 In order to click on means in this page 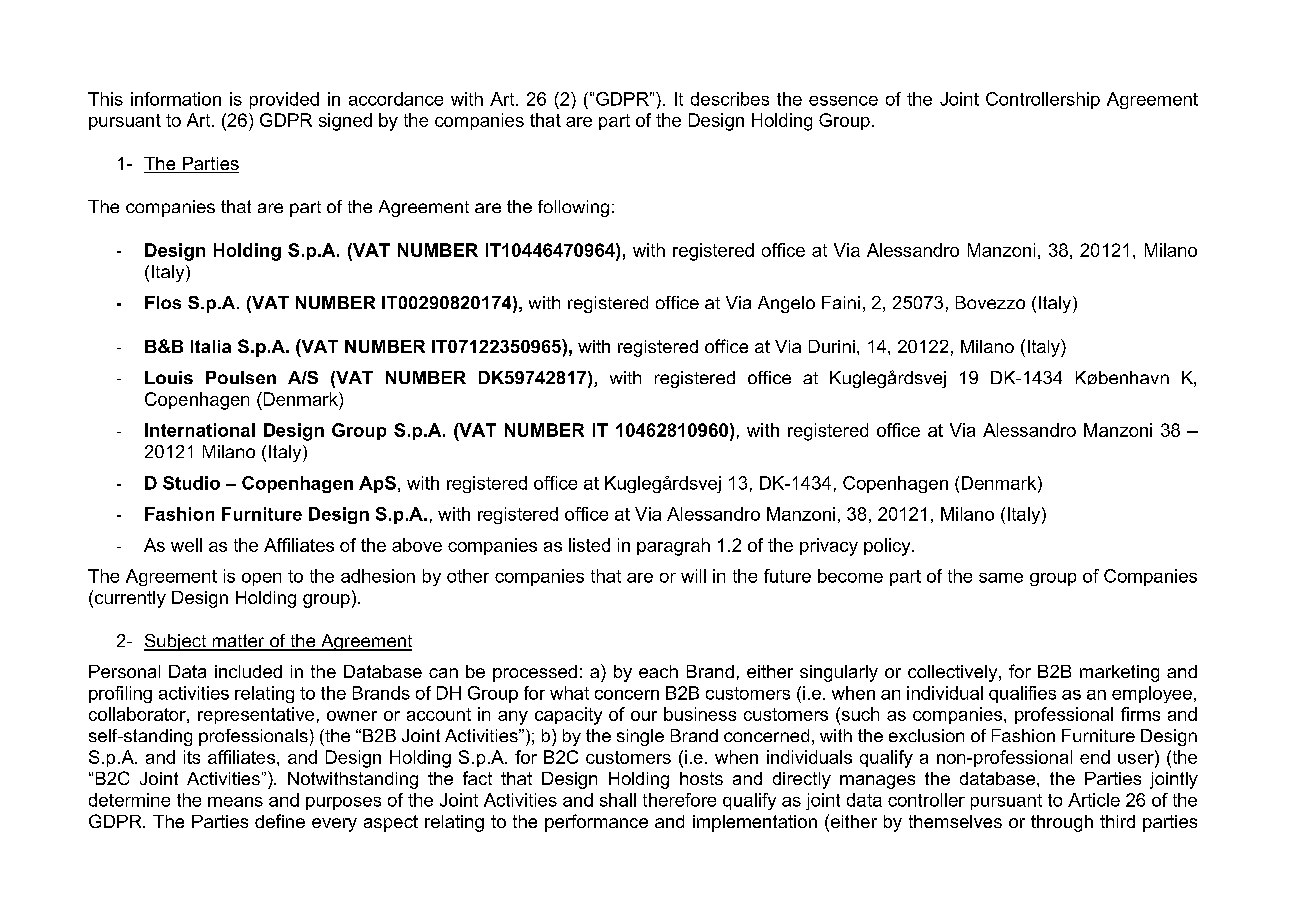, I will do `click(235, 802)`.
